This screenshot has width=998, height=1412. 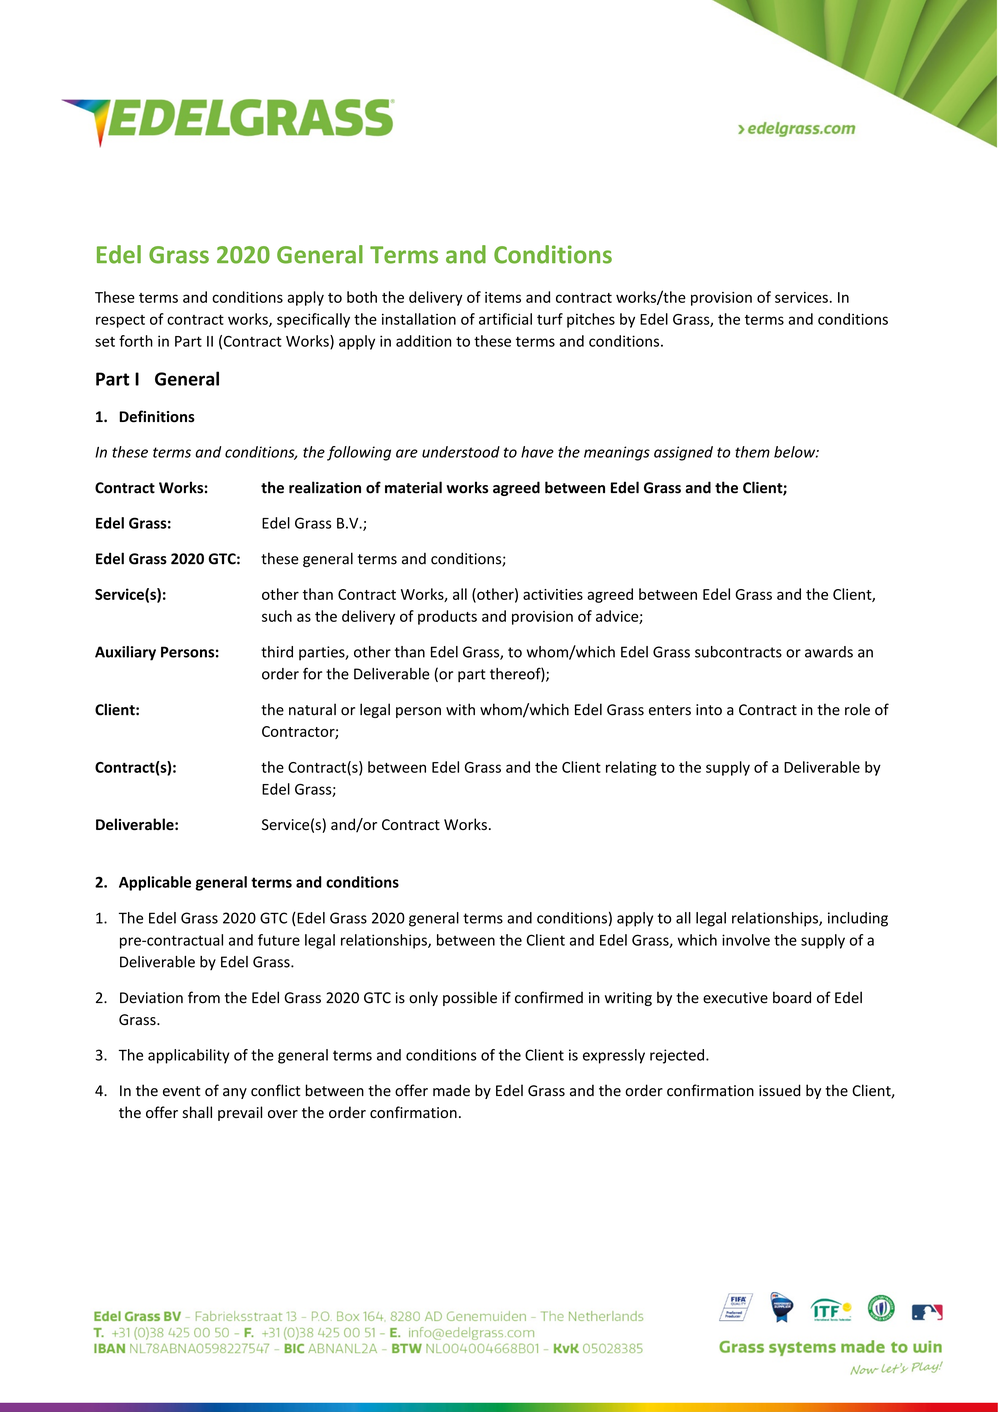 I want to click on awards, so click(x=829, y=652).
